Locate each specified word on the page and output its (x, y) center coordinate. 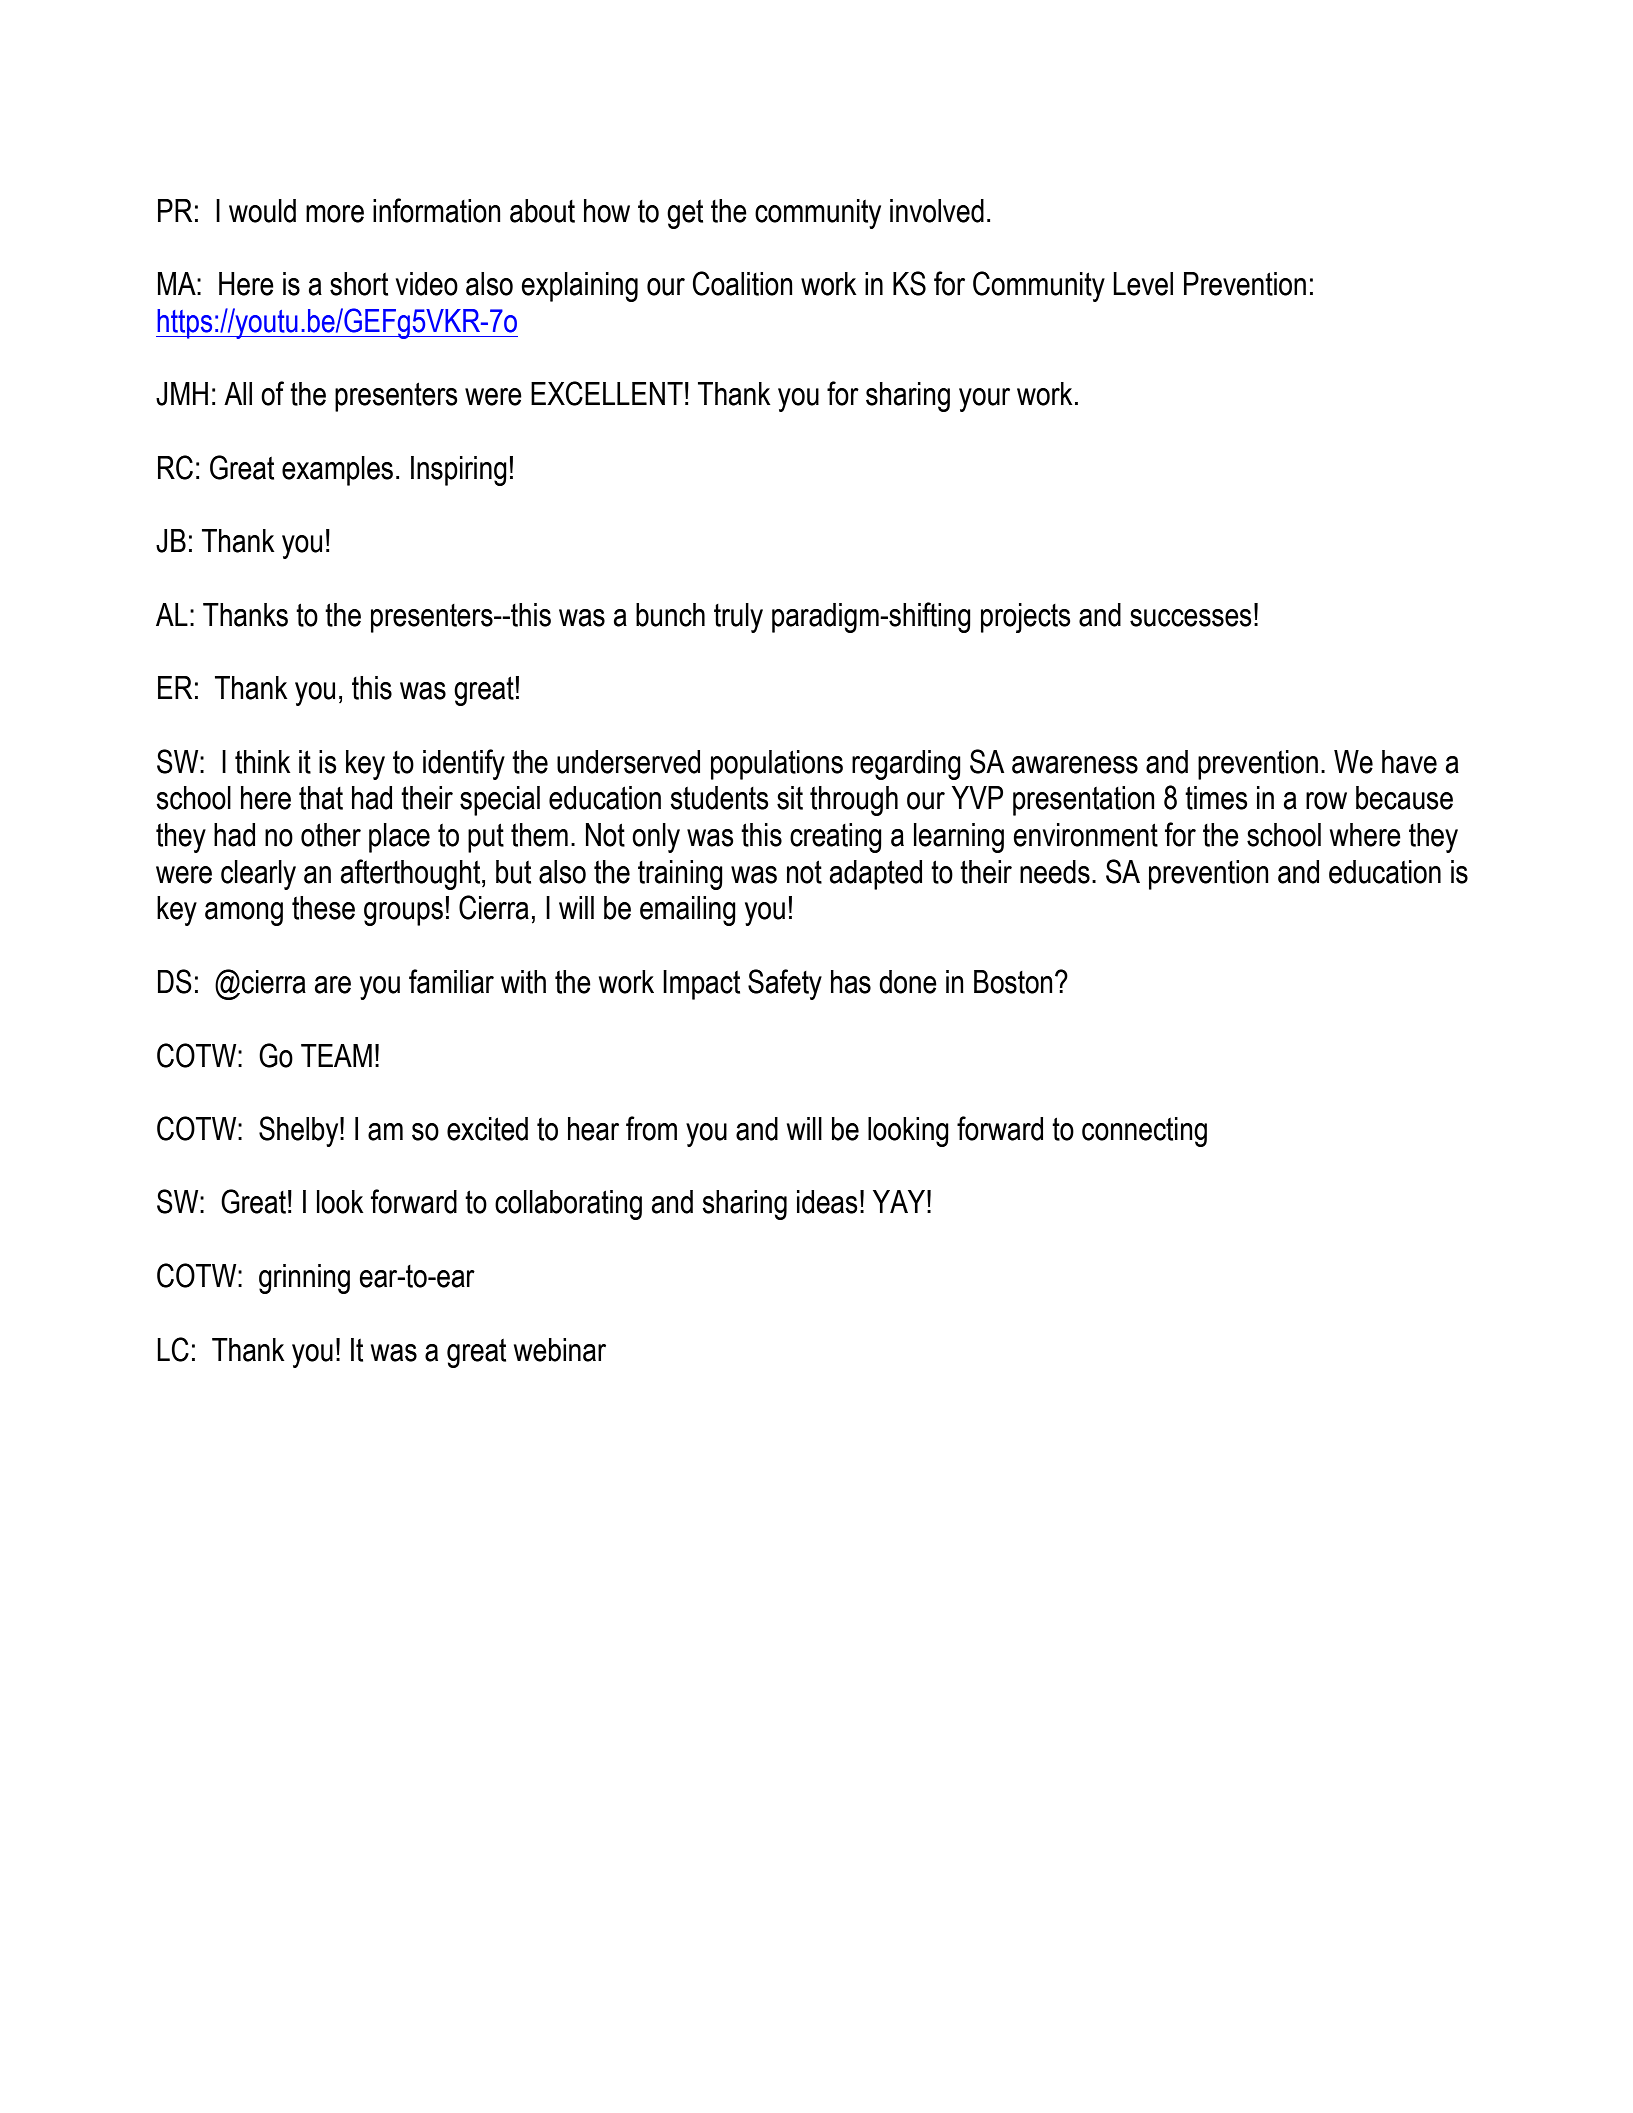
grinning (304, 1279)
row (1326, 801)
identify (464, 764)
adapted (875, 875)
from (651, 1128)
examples (337, 471)
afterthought (411, 874)
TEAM (336, 1055)
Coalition (742, 283)
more (335, 214)
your (984, 400)
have (1409, 762)
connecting (1144, 1132)
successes (1191, 618)
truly (738, 618)
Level (1143, 284)
